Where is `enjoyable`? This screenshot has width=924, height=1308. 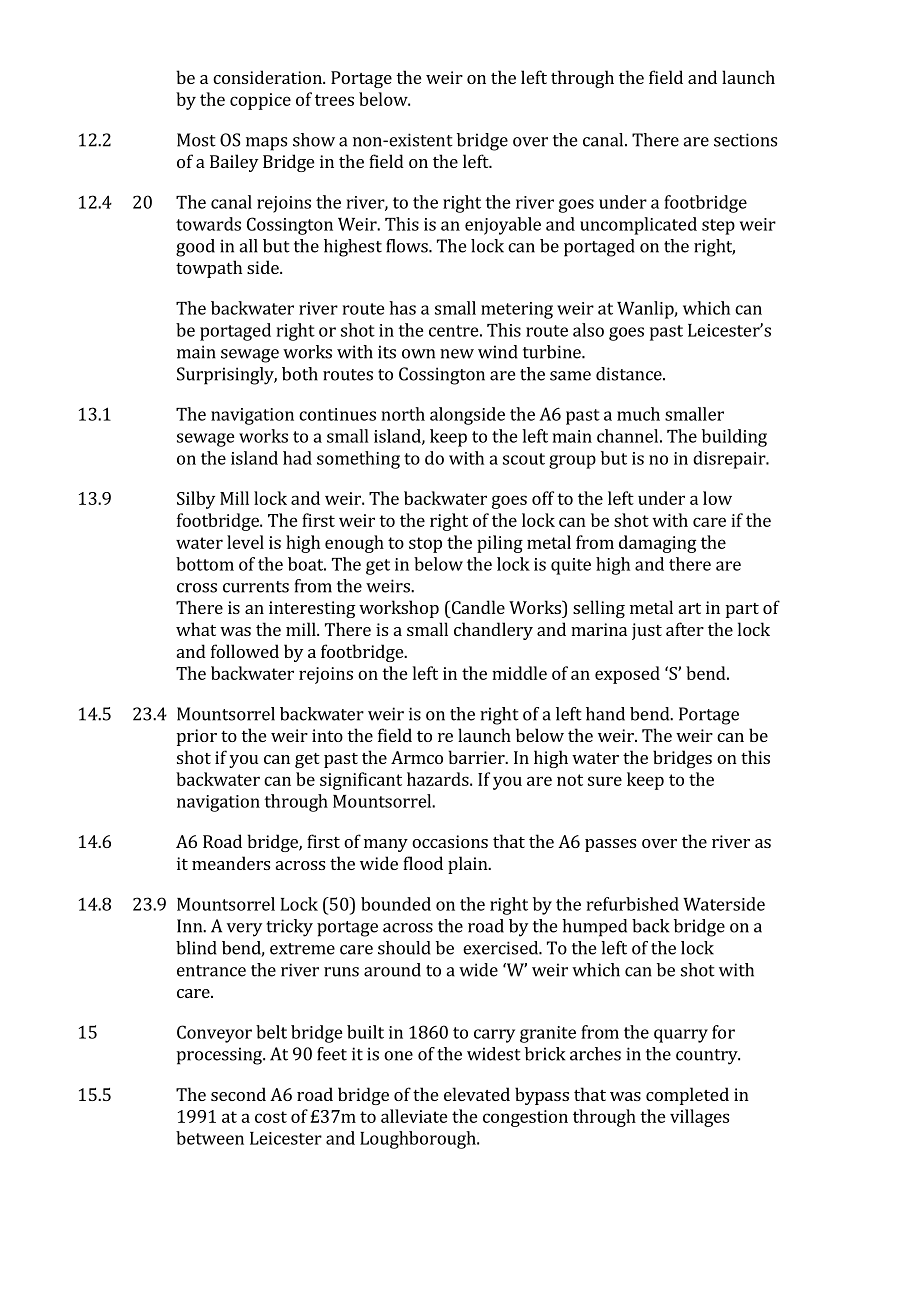
enjoyable is located at coordinates (503, 226).
